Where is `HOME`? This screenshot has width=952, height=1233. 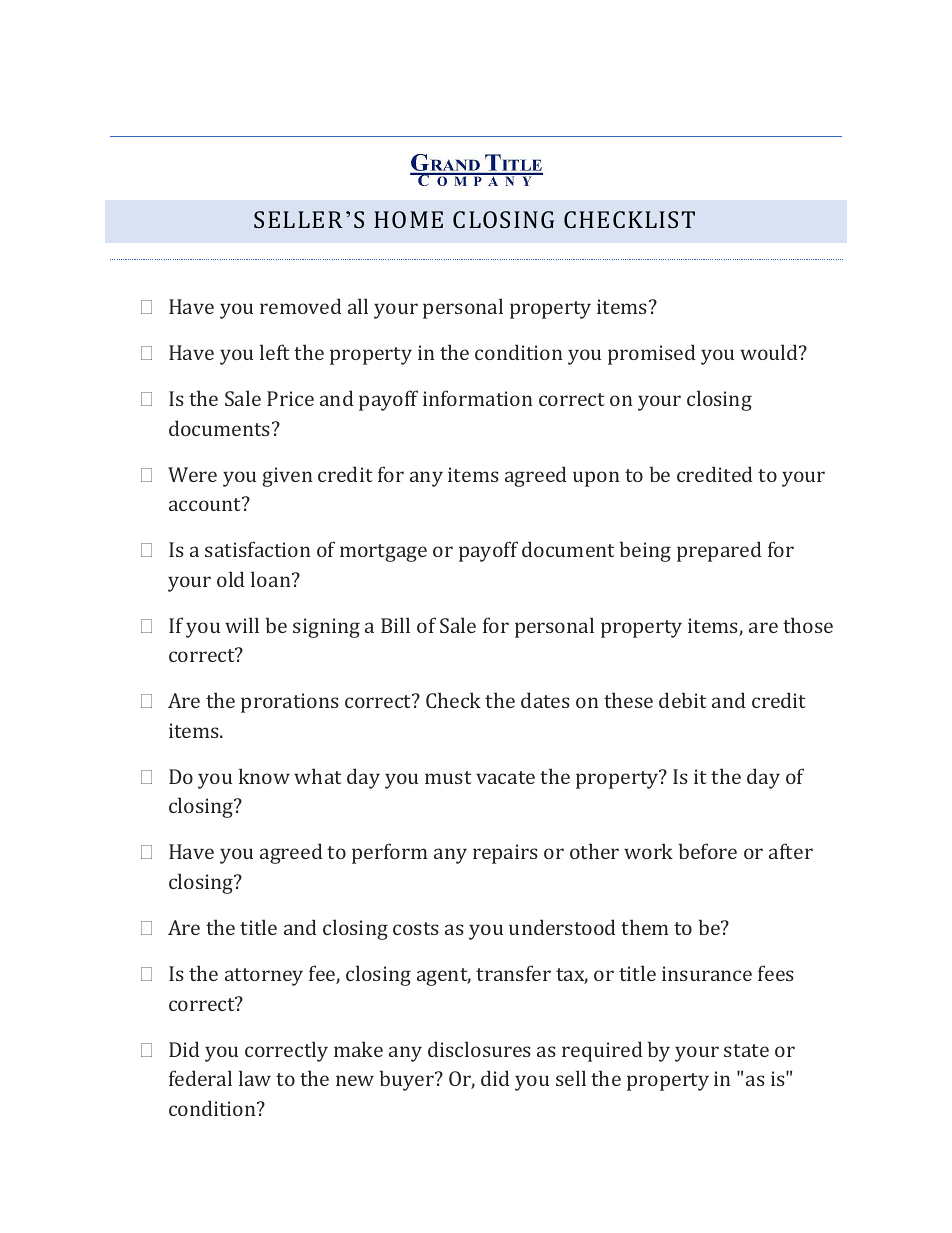 HOME is located at coordinates (408, 219).
